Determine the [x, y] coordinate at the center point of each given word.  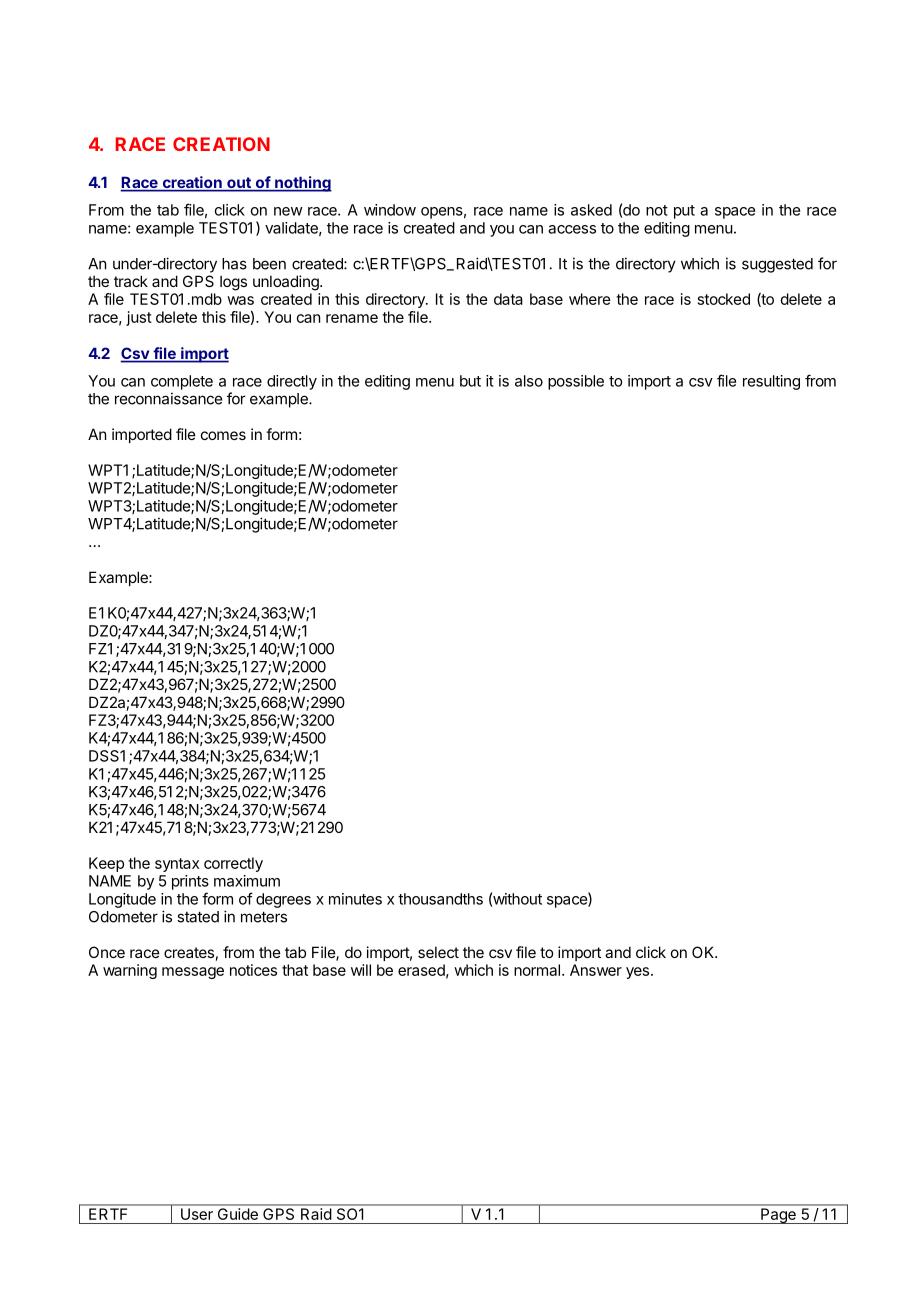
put [684, 212]
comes [223, 435]
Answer [596, 970]
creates [189, 952]
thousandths [440, 899]
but [470, 381]
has [234, 264]
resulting [771, 382]
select [438, 952]
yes [637, 973]
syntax [177, 865]
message [193, 973]
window [390, 210]
